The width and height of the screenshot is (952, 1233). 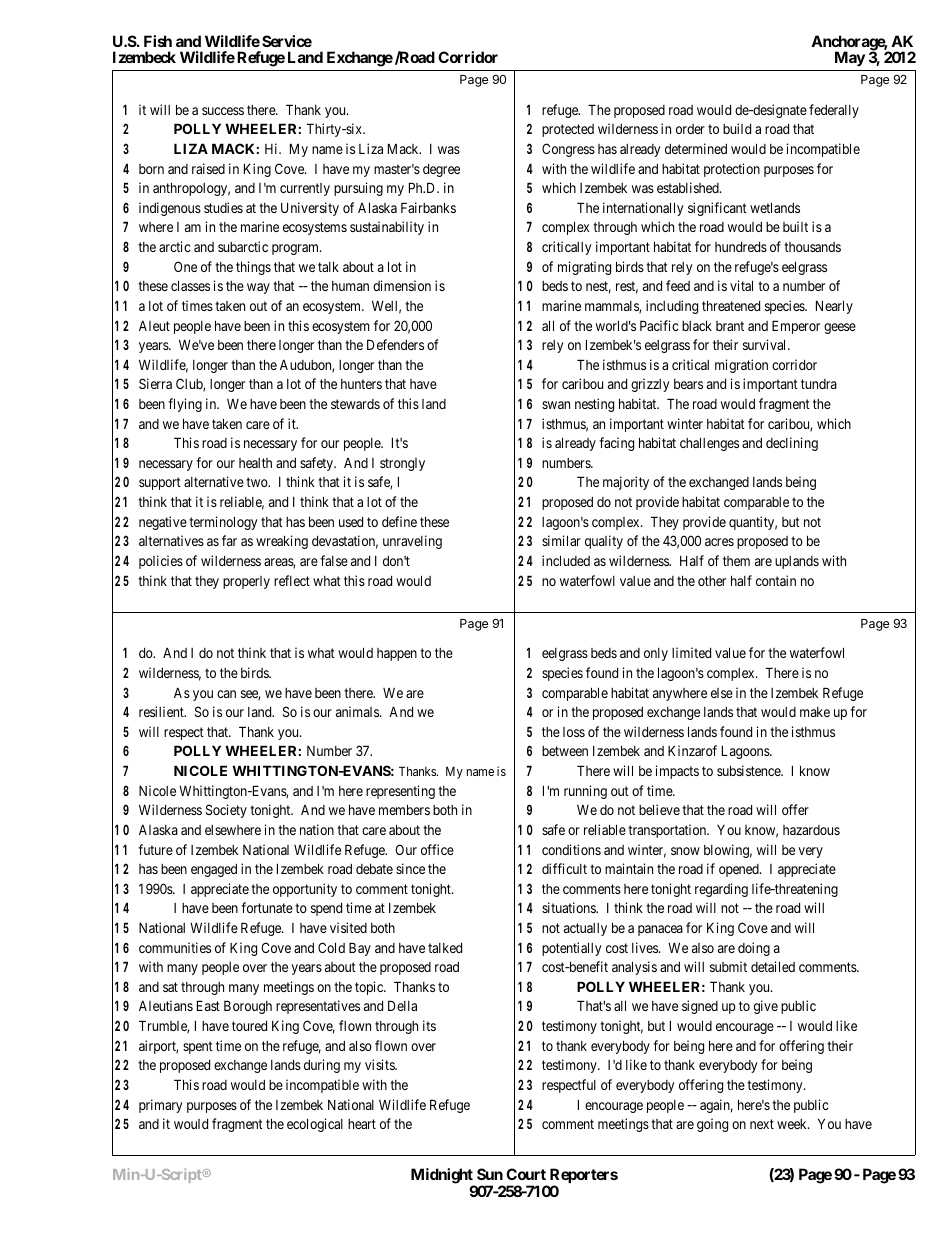 What do you see at coordinates (315, 1125) in the screenshot?
I see `ecological` at bounding box center [315, 1125].
